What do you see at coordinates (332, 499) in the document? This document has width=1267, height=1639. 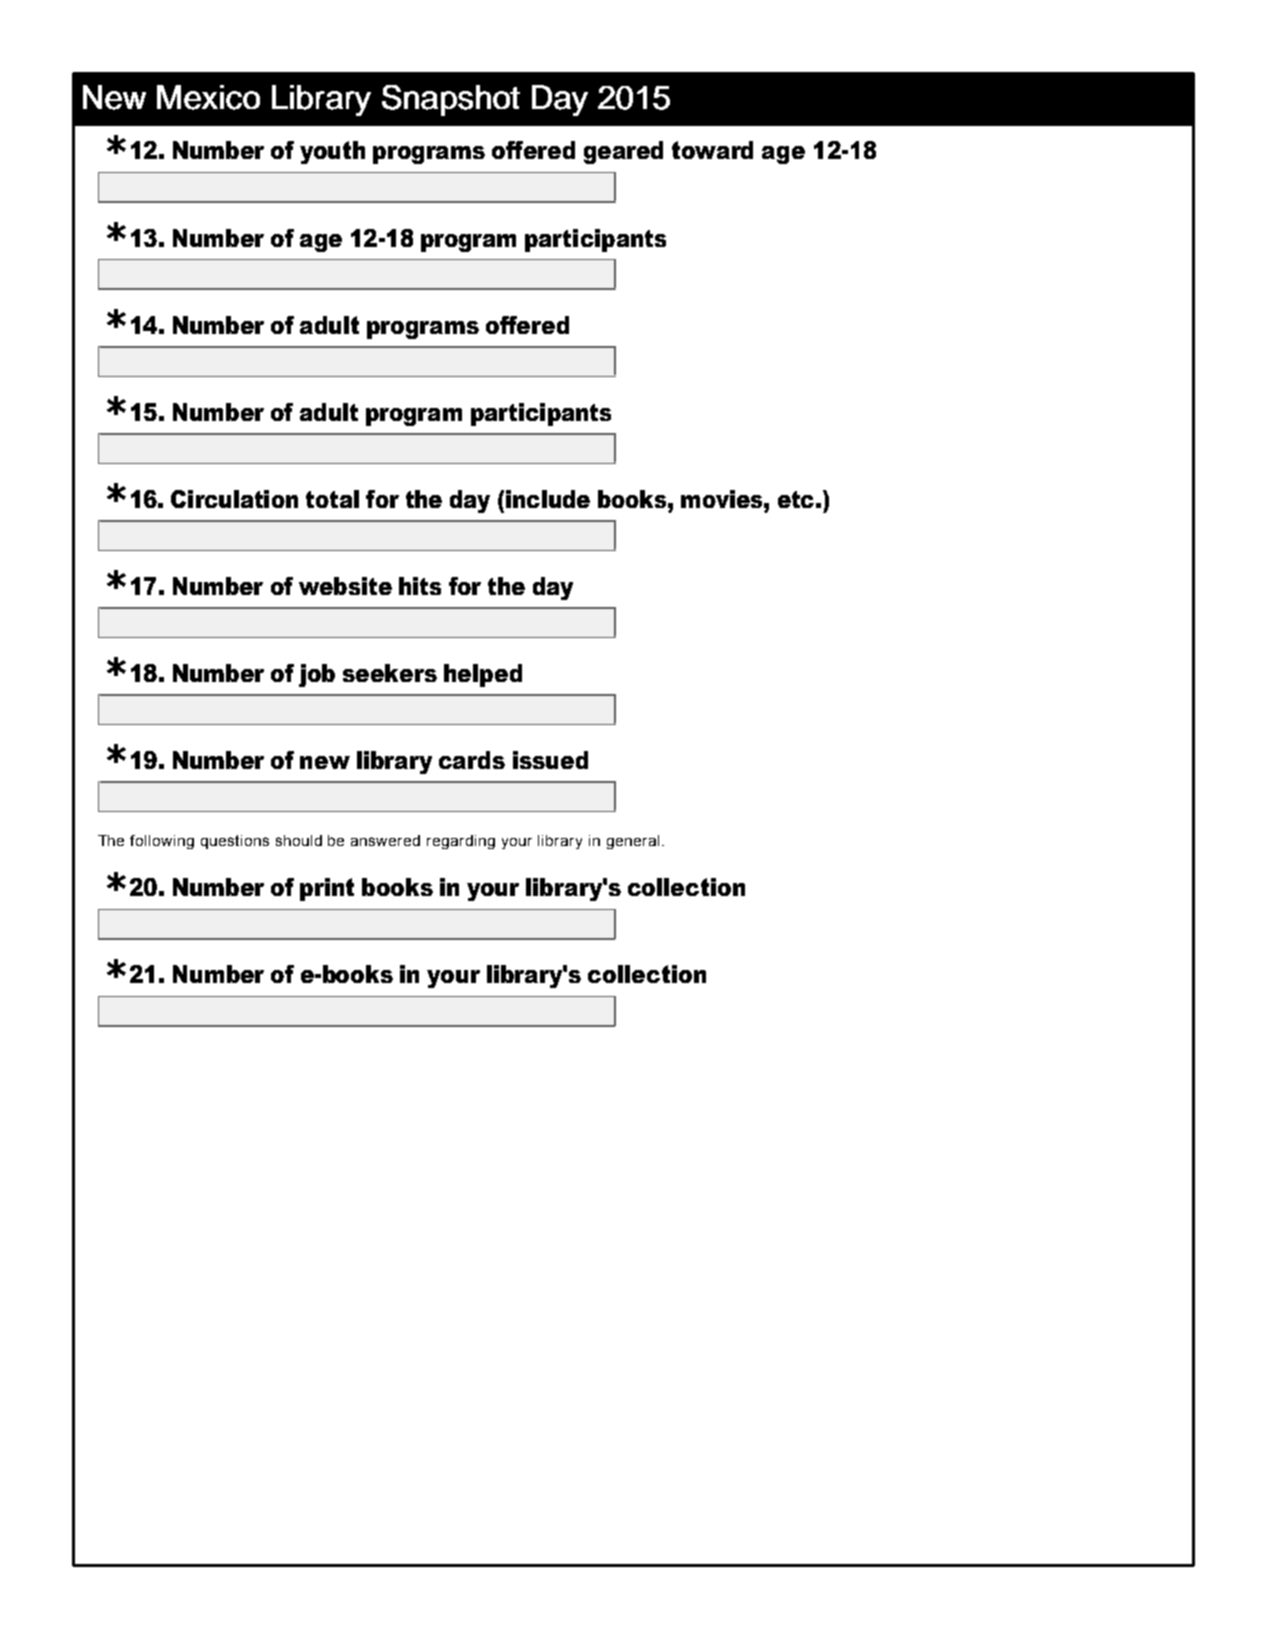 I see `total` at bounding box center [332, 499].
